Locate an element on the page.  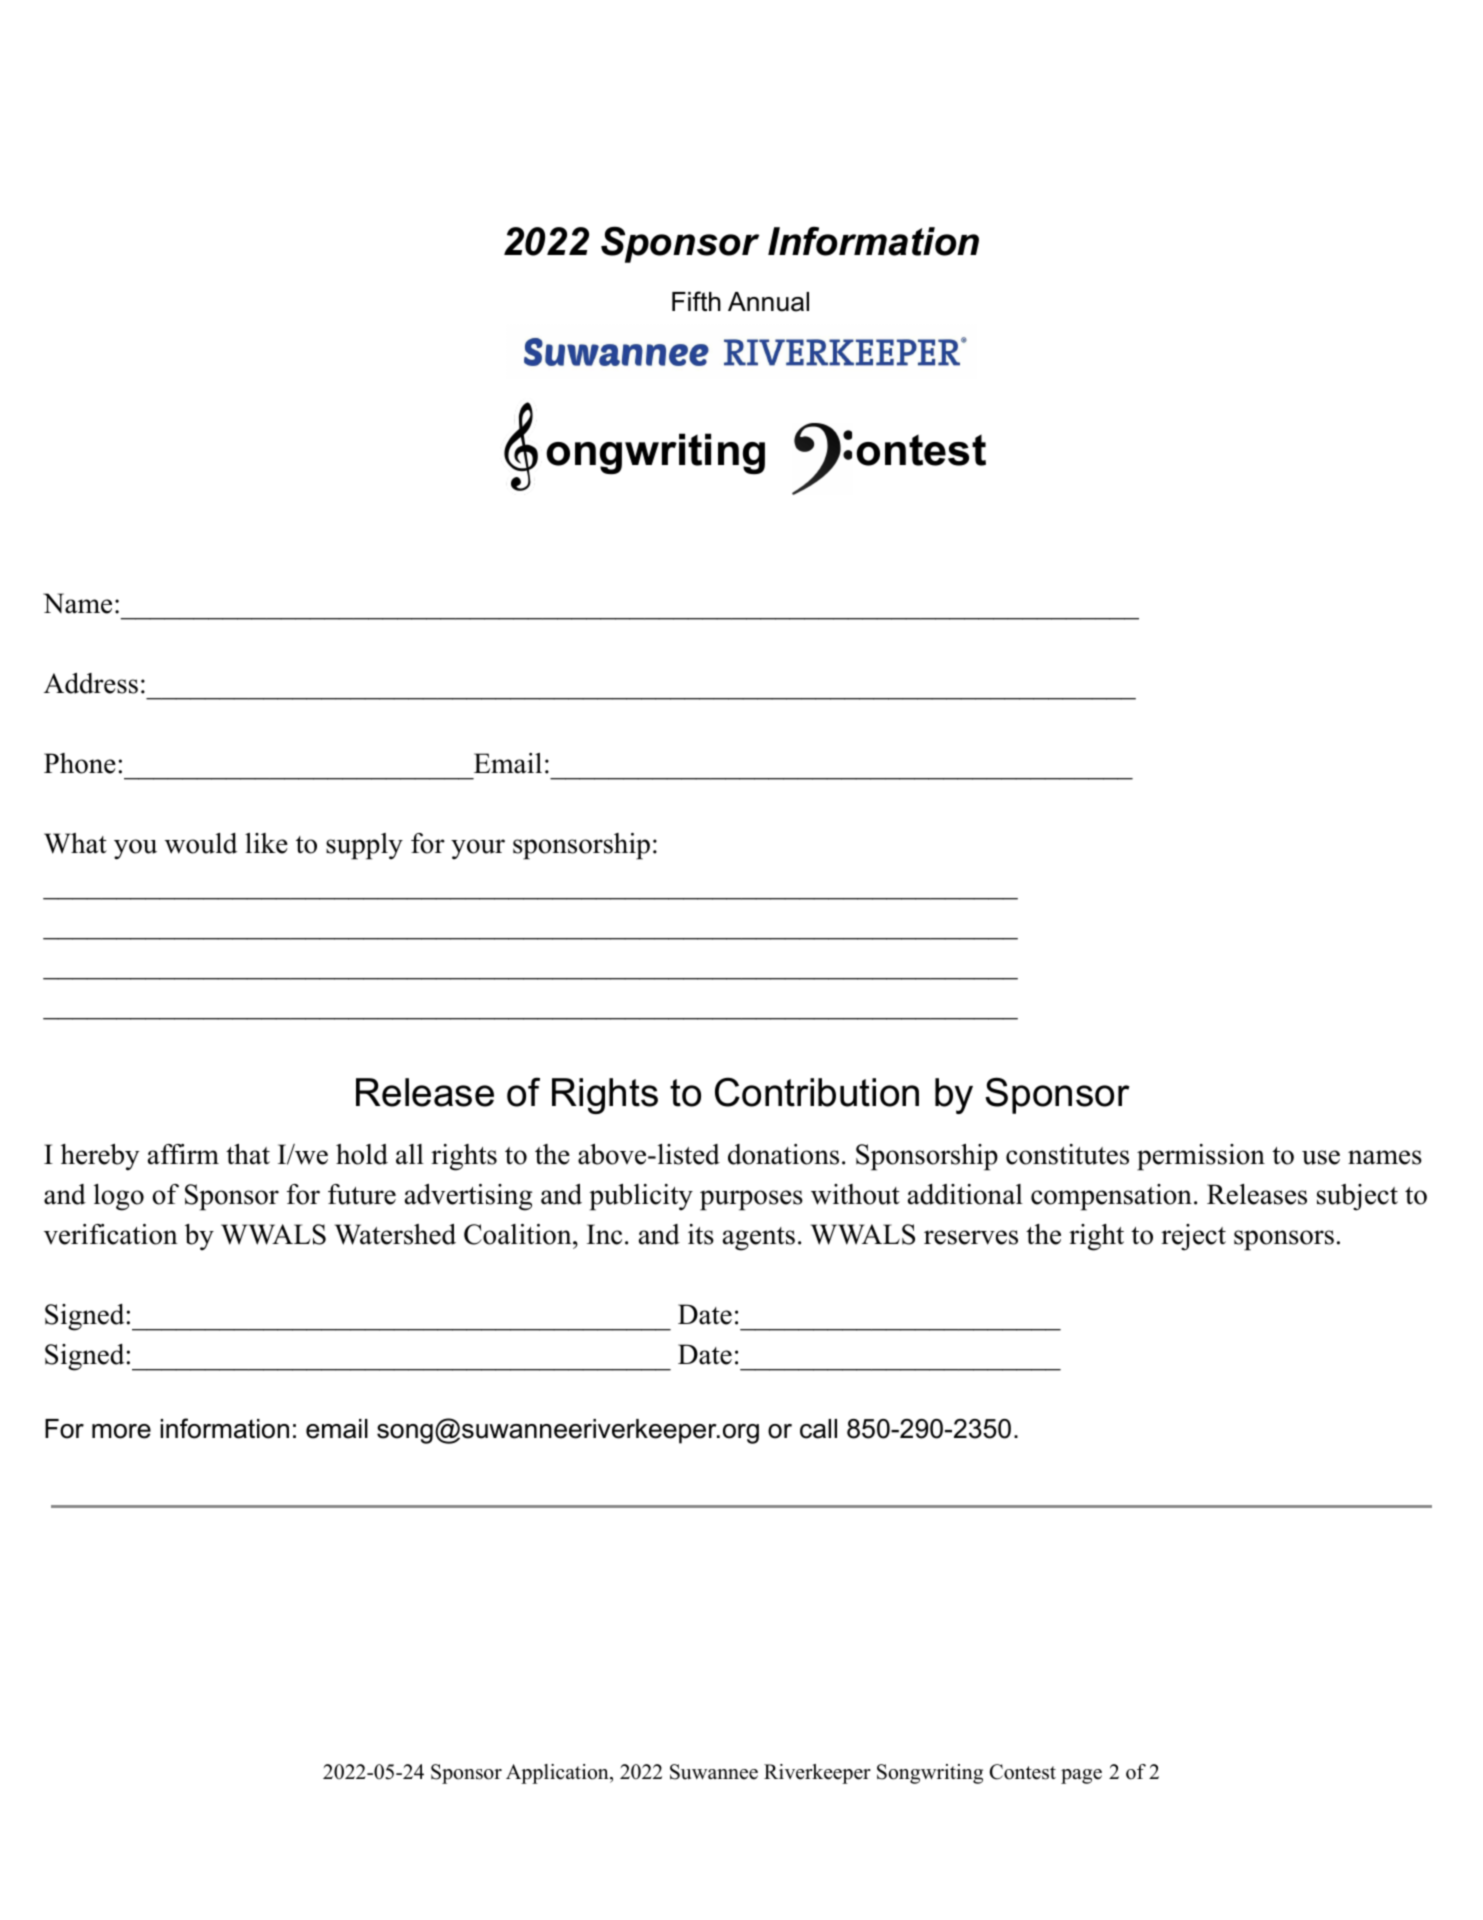
Application is located at coordinates (558, 1774).
